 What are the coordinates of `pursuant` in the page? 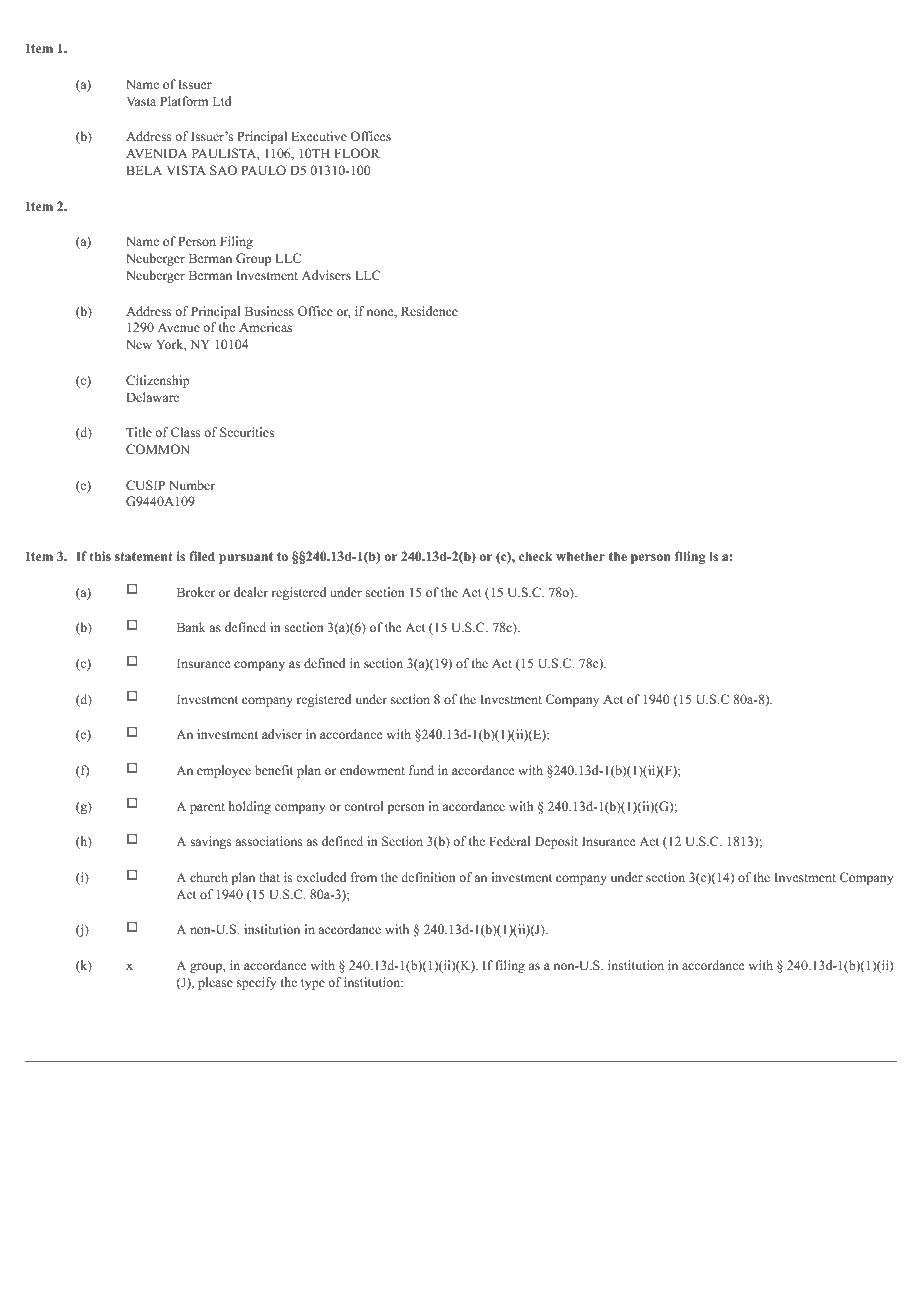 It's located at (246, 558).
